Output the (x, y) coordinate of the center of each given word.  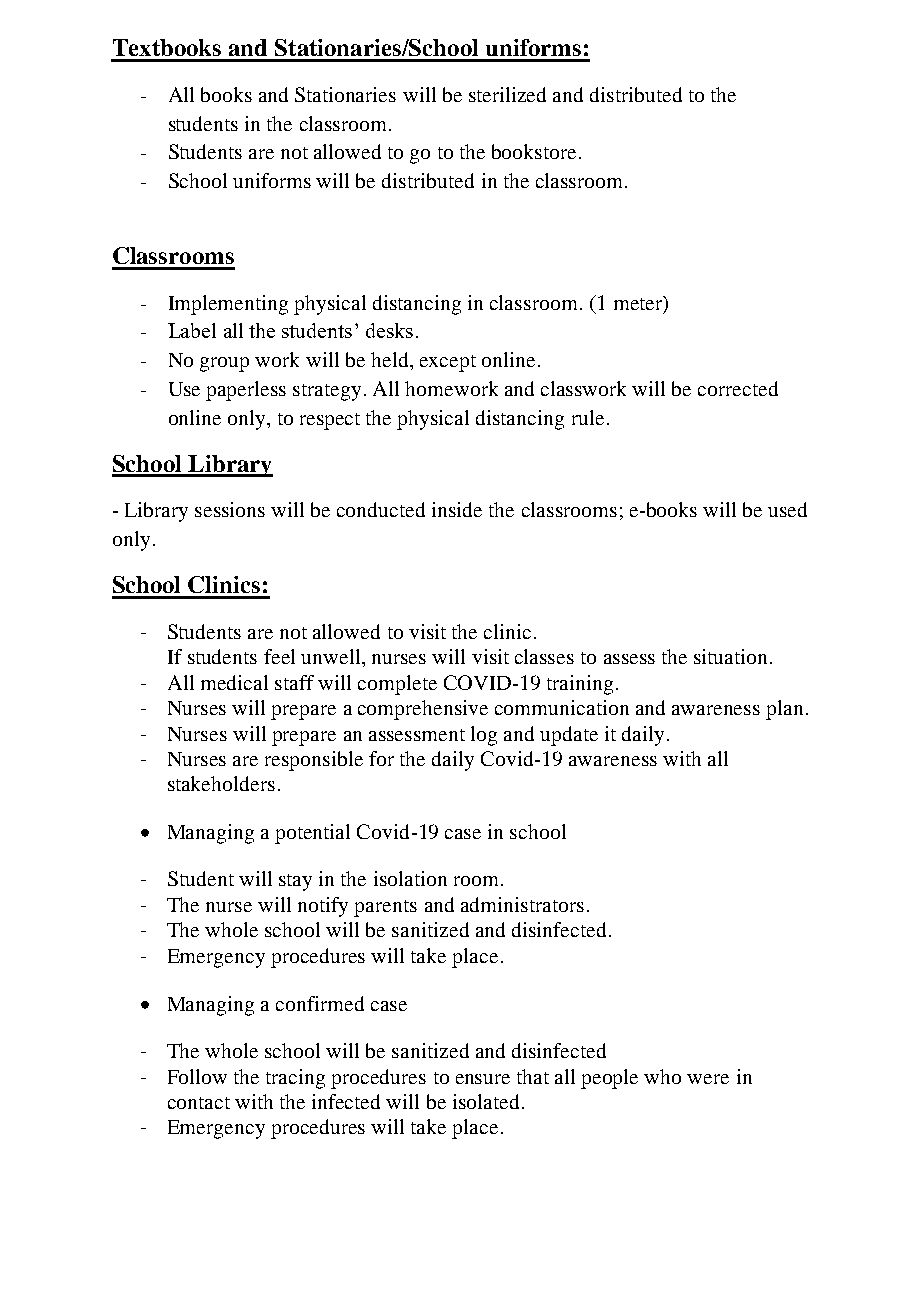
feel (279, 656)
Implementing (228, 305)
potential (312, 834)
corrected (738, 388)
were (708, 1079)
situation (730, 656)
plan (784, 710)
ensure (483, 1079)
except (448, 363)
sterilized (507, 94)
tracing (295, 1079)
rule (588, 417)
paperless (246, 391)
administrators (522, 904)
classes (544, 656)
